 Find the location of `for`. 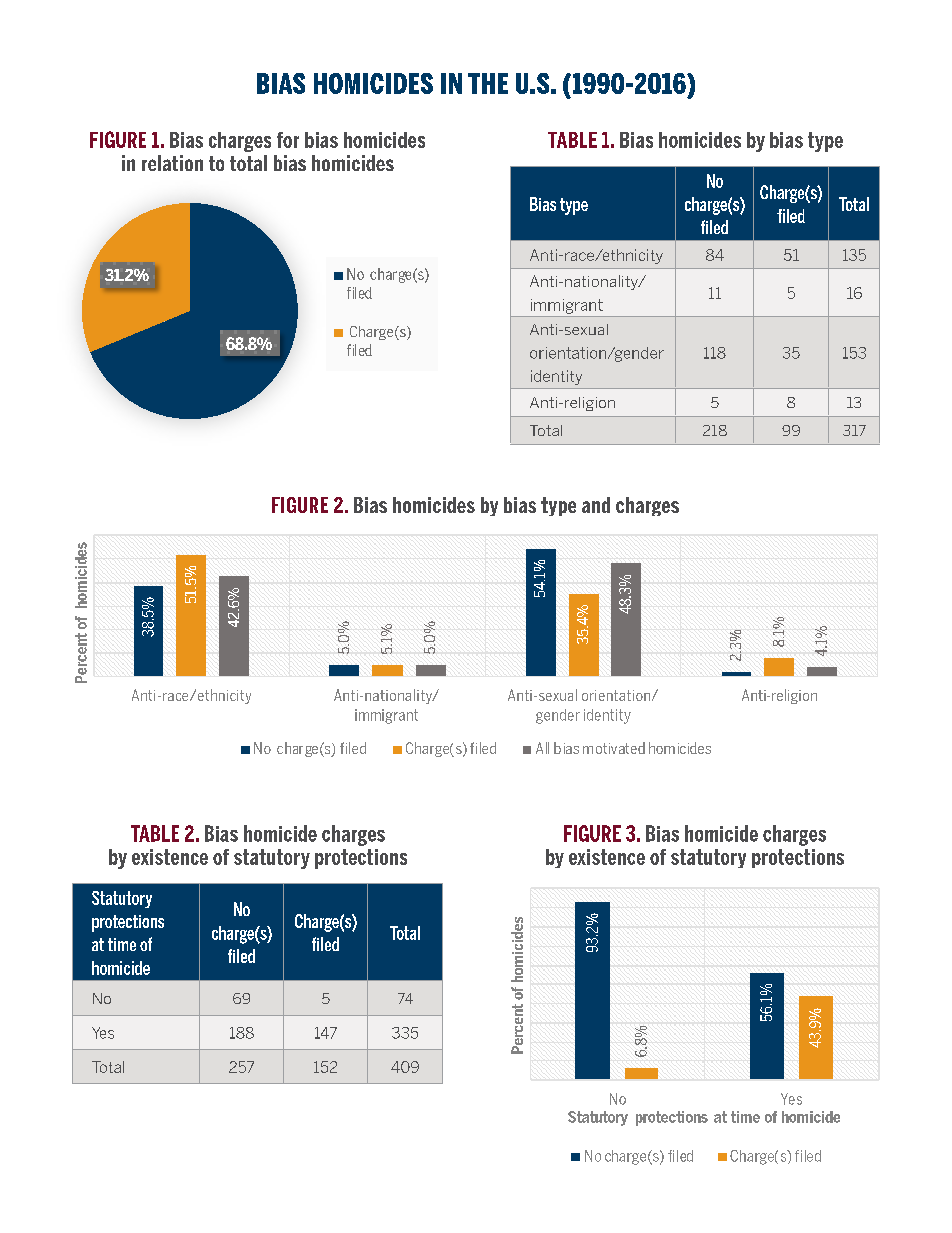

for is located at coordinates (288, 140).
